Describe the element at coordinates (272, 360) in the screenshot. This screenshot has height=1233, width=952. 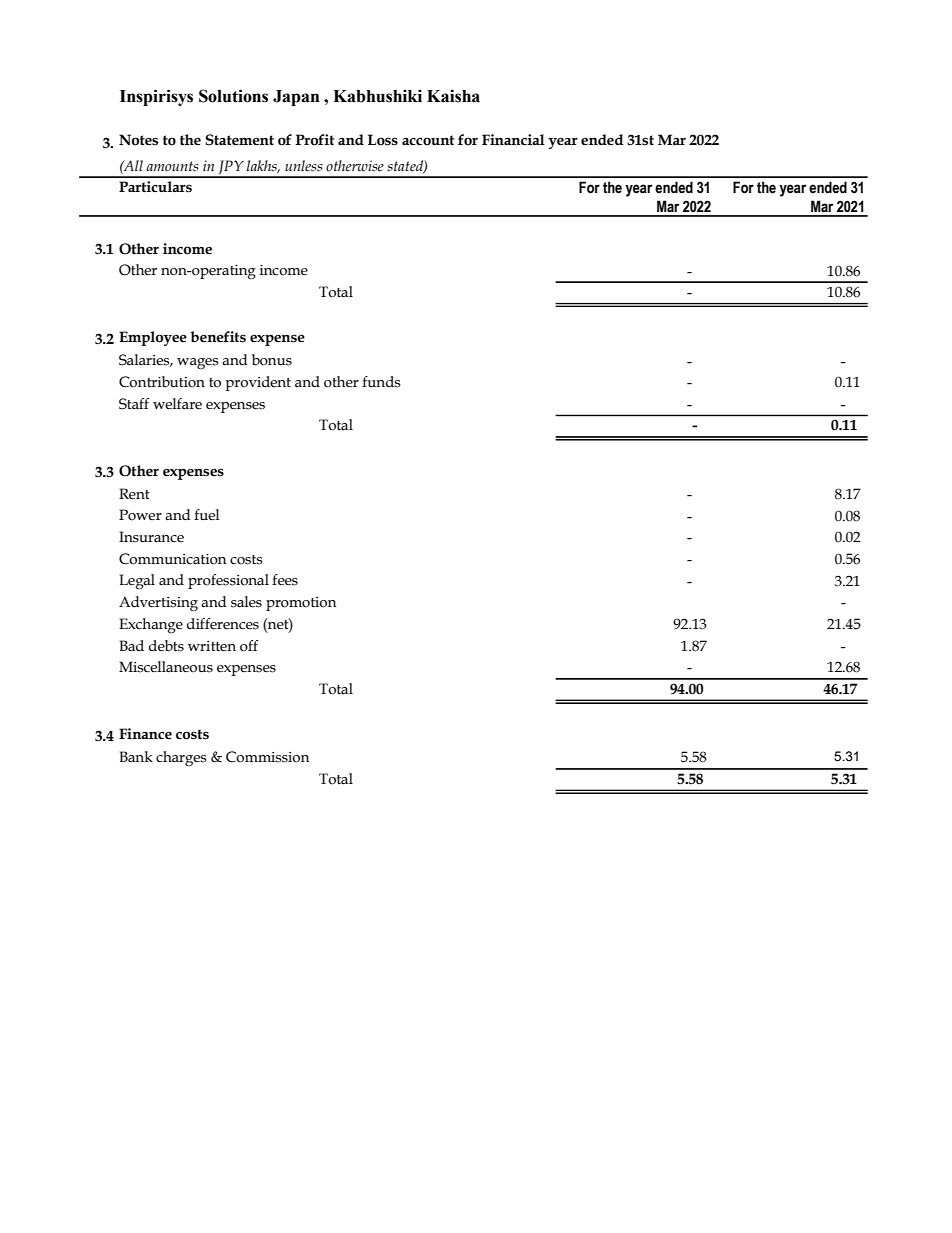
I see `bonus` at that location.
